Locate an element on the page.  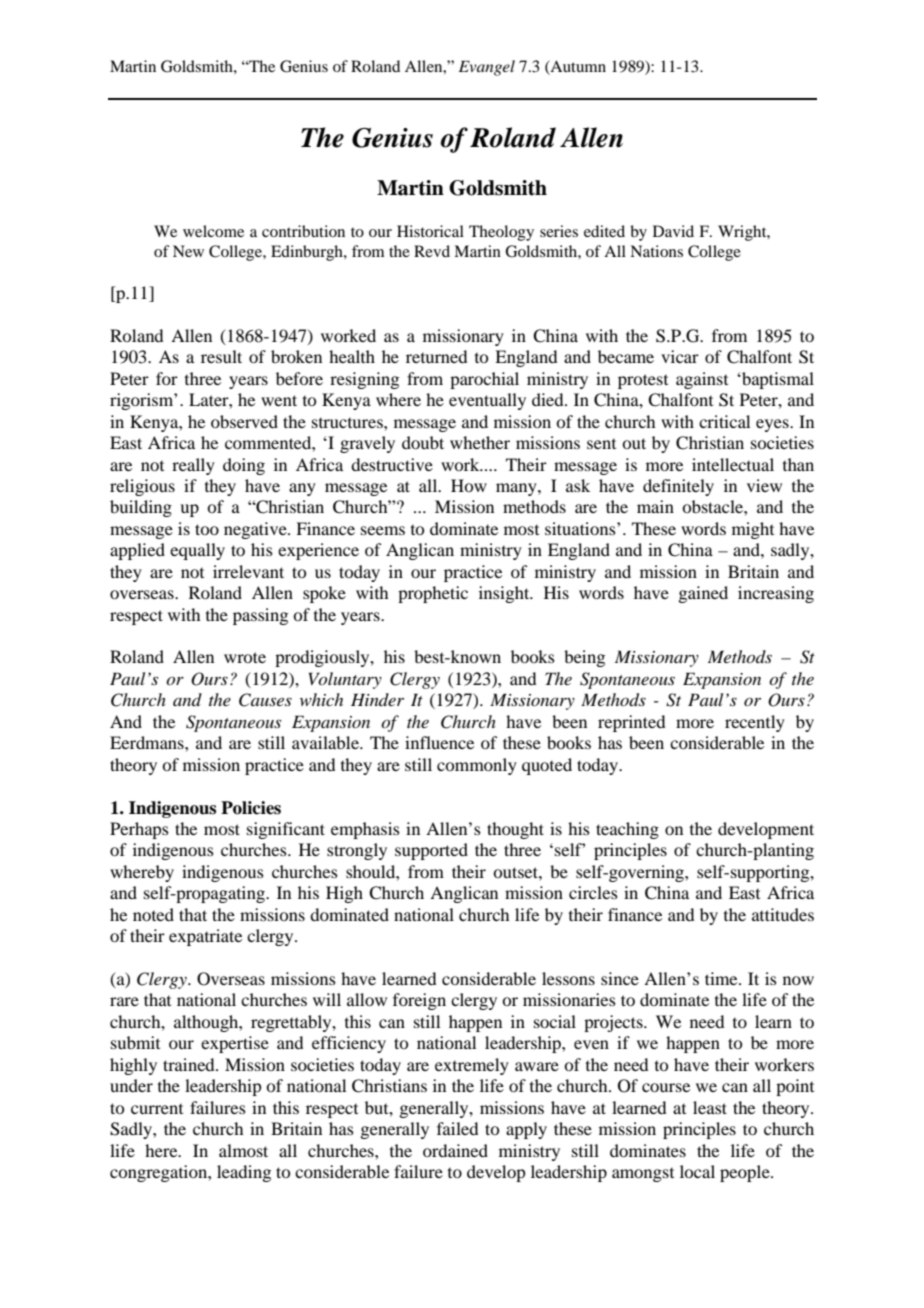
Evangel is located at coordinates (487, 68).
